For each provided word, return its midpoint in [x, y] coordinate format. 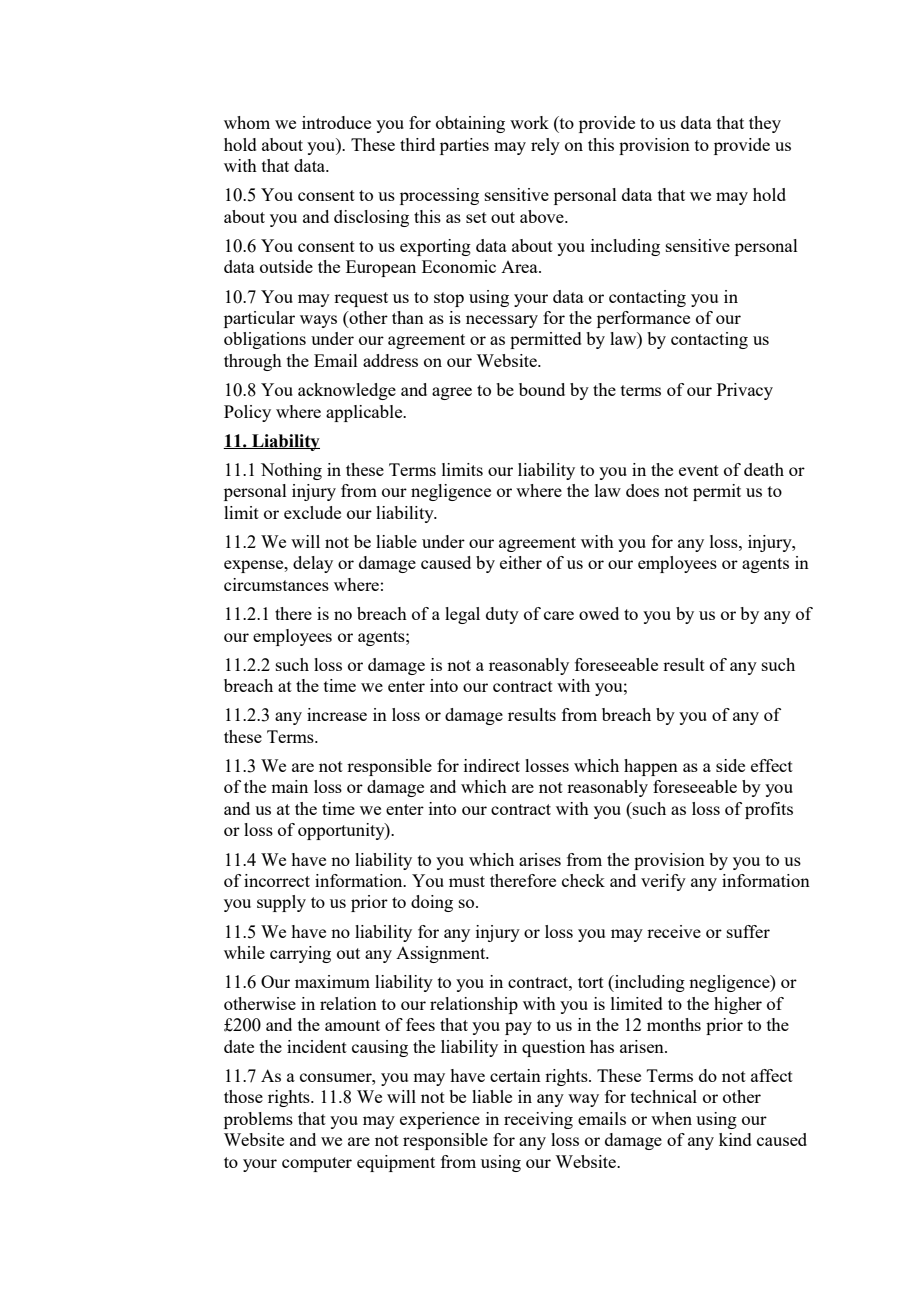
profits [769, 810]
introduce [336, 122]
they [765, 124]
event [699, 470]
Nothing [291, 471]
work [529, 122]
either [521, 562]
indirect [492, 765]
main [289, 786]
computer [317, 1164]
